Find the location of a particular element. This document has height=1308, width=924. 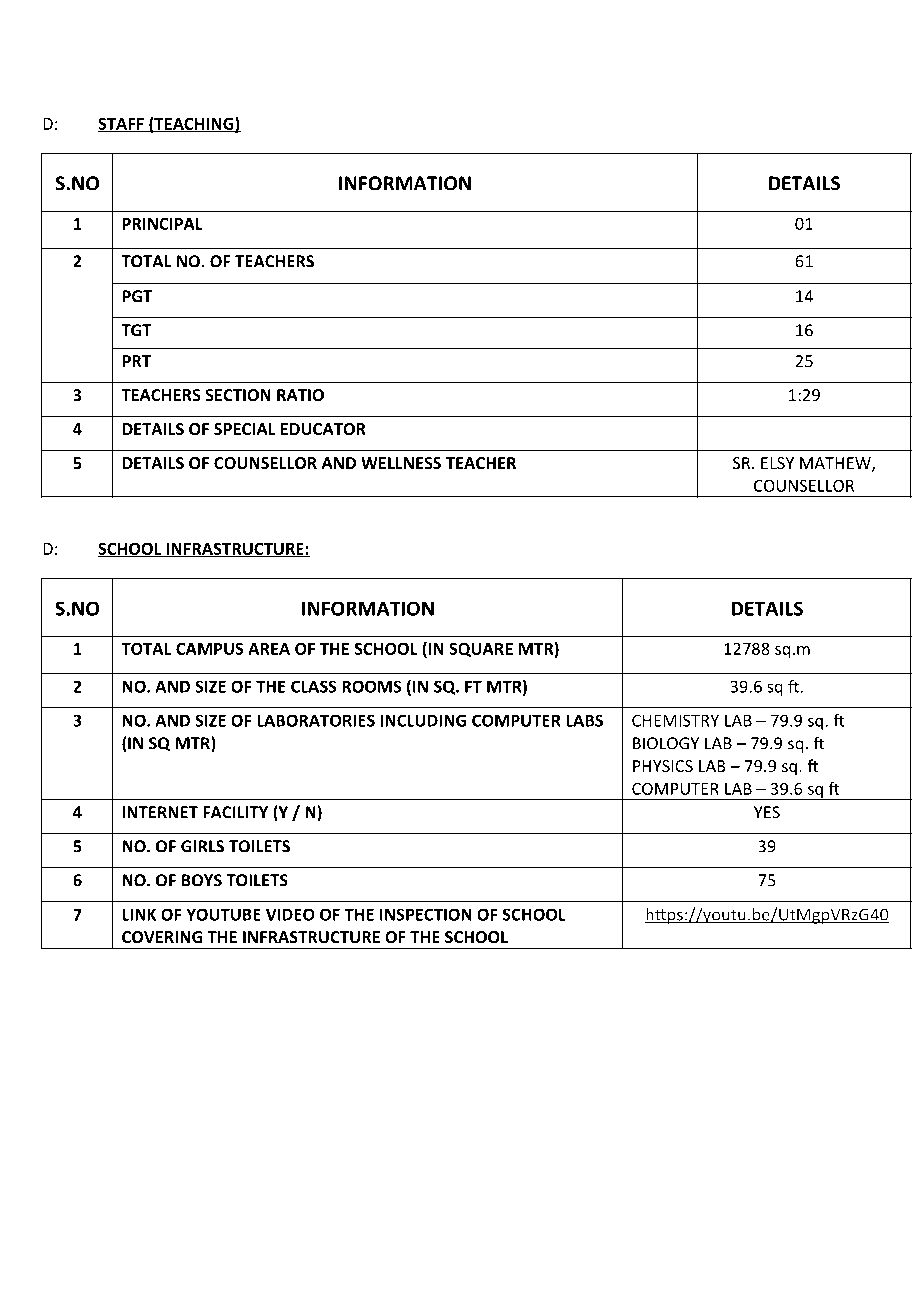

INSPECTION is located at coordinates (426, 914).
